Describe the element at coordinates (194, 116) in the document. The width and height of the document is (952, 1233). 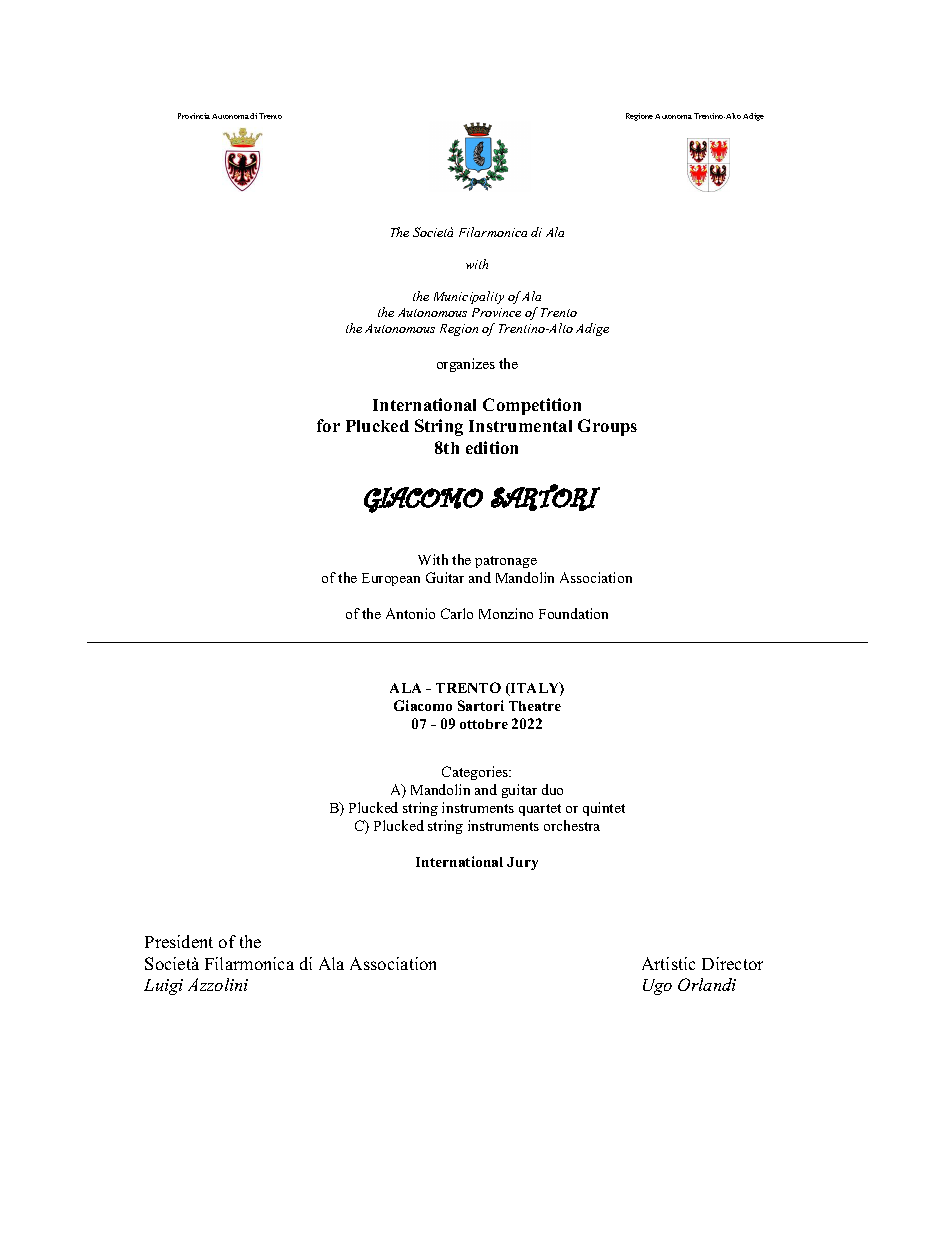
I see `Provincia` at that location.
